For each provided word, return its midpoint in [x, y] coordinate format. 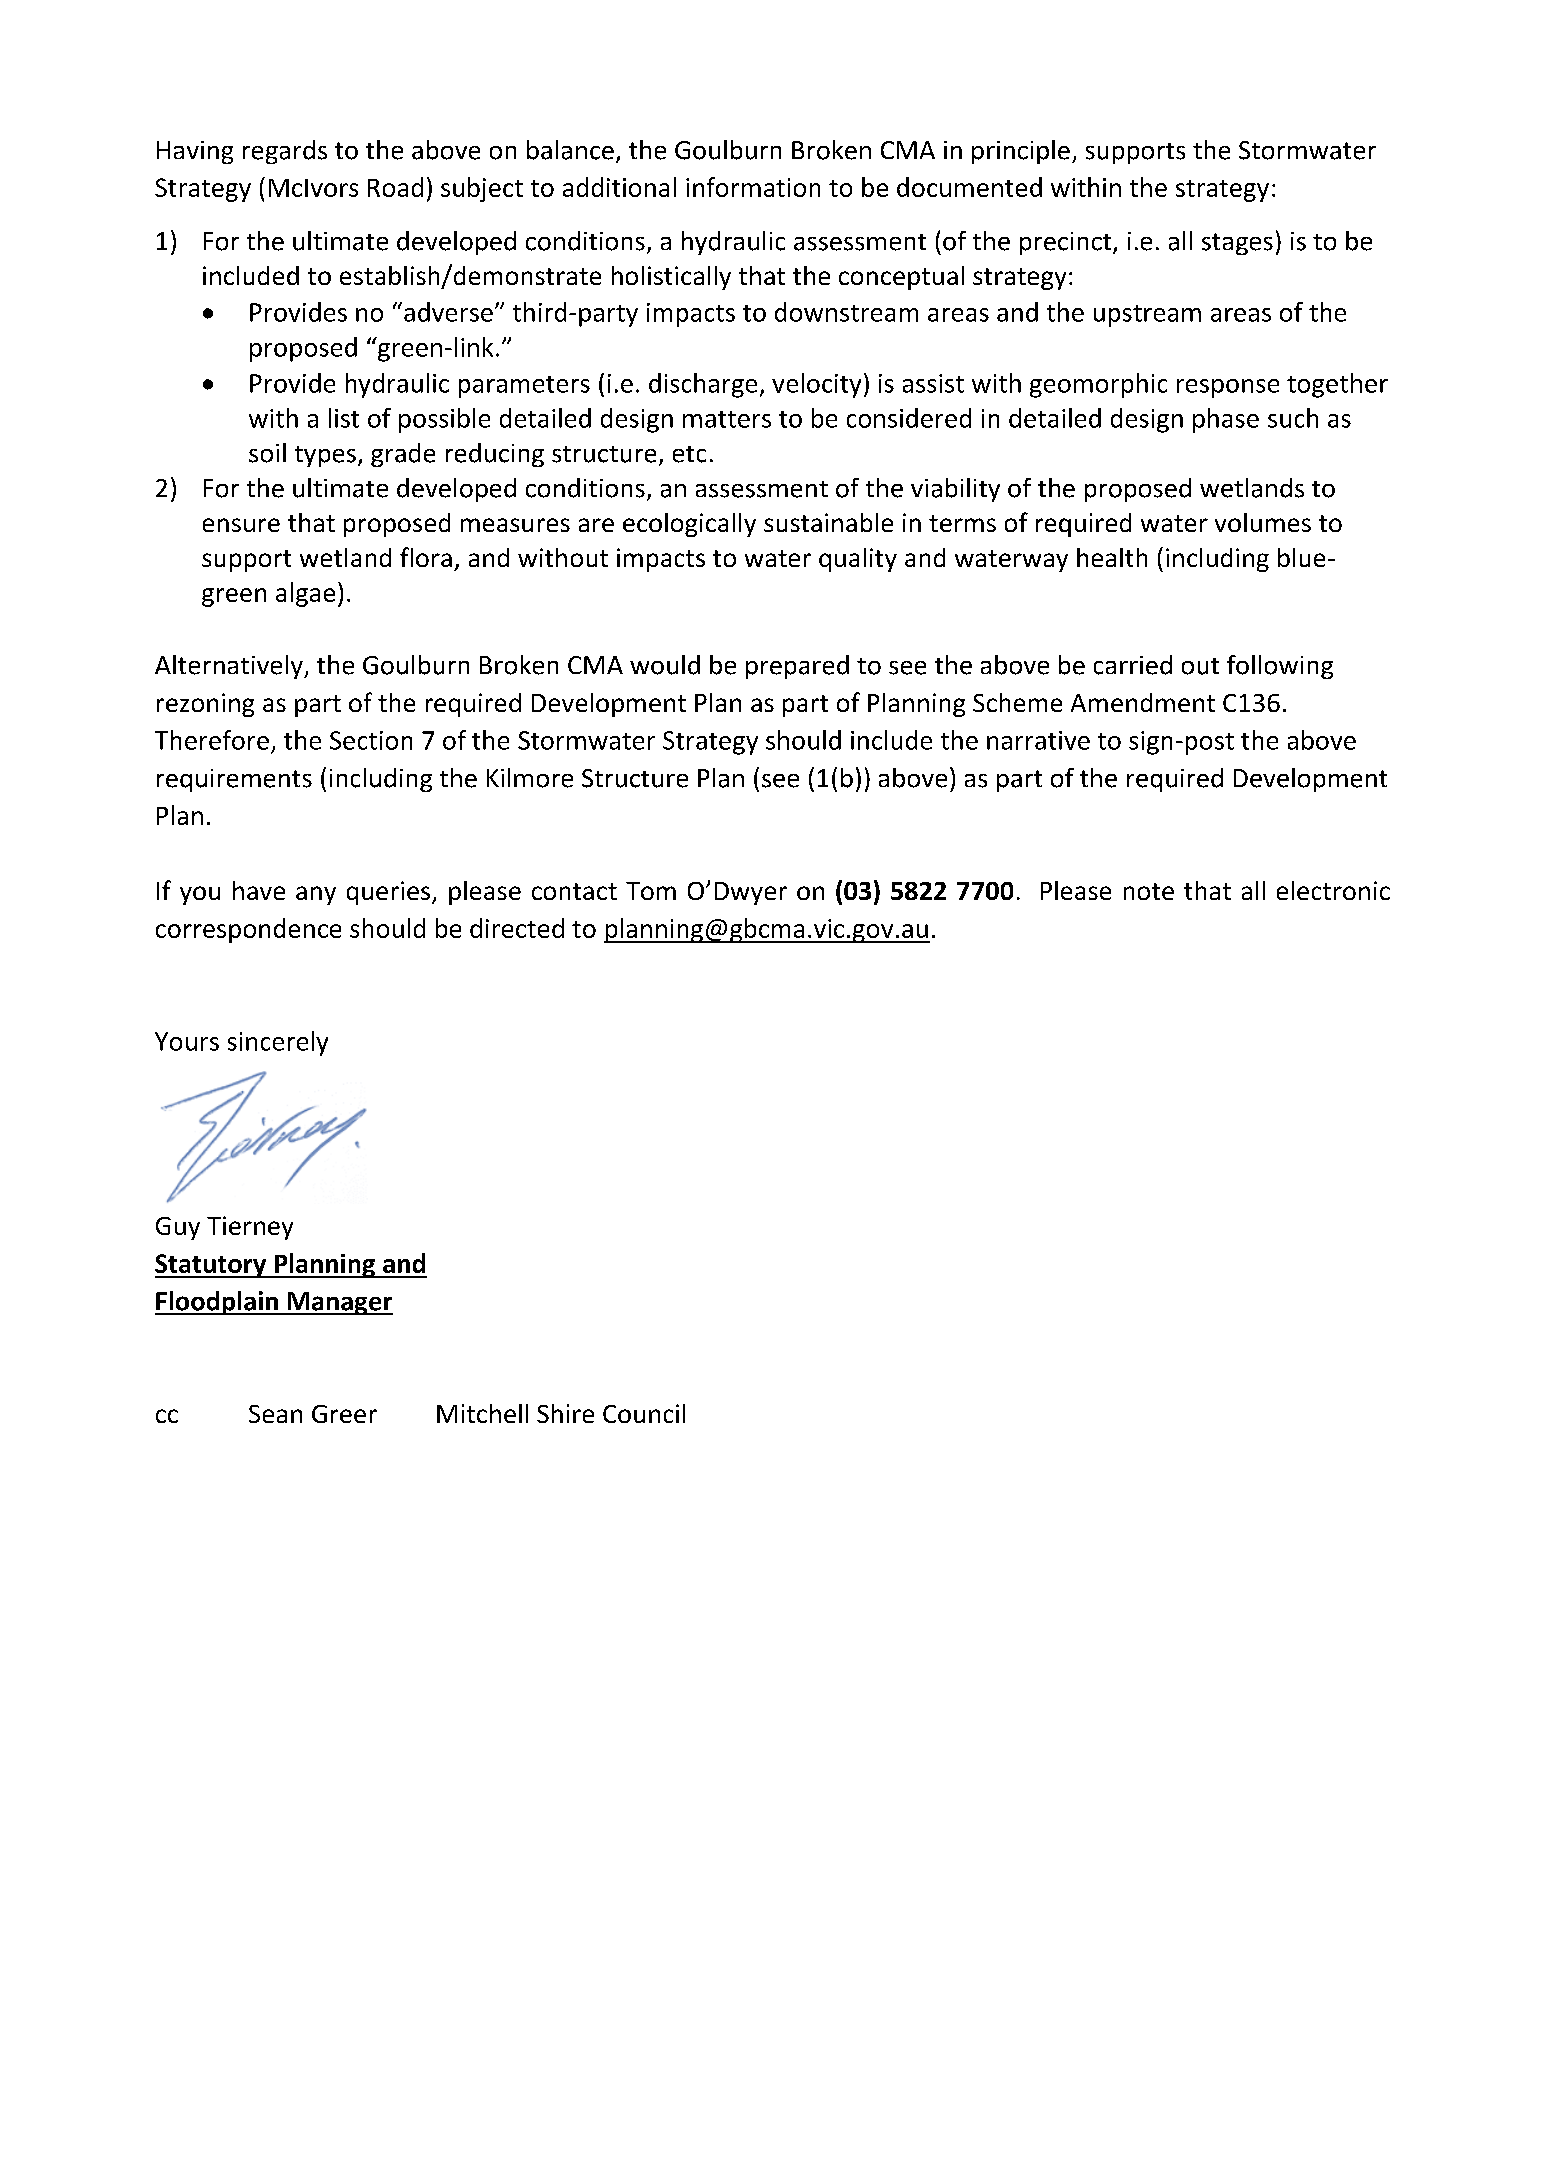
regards [285, 152]
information [753, 187]
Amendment [1143, 702]
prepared [797, 667]
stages [1237, 244]
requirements [234, 780]
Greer [344, 1414]
